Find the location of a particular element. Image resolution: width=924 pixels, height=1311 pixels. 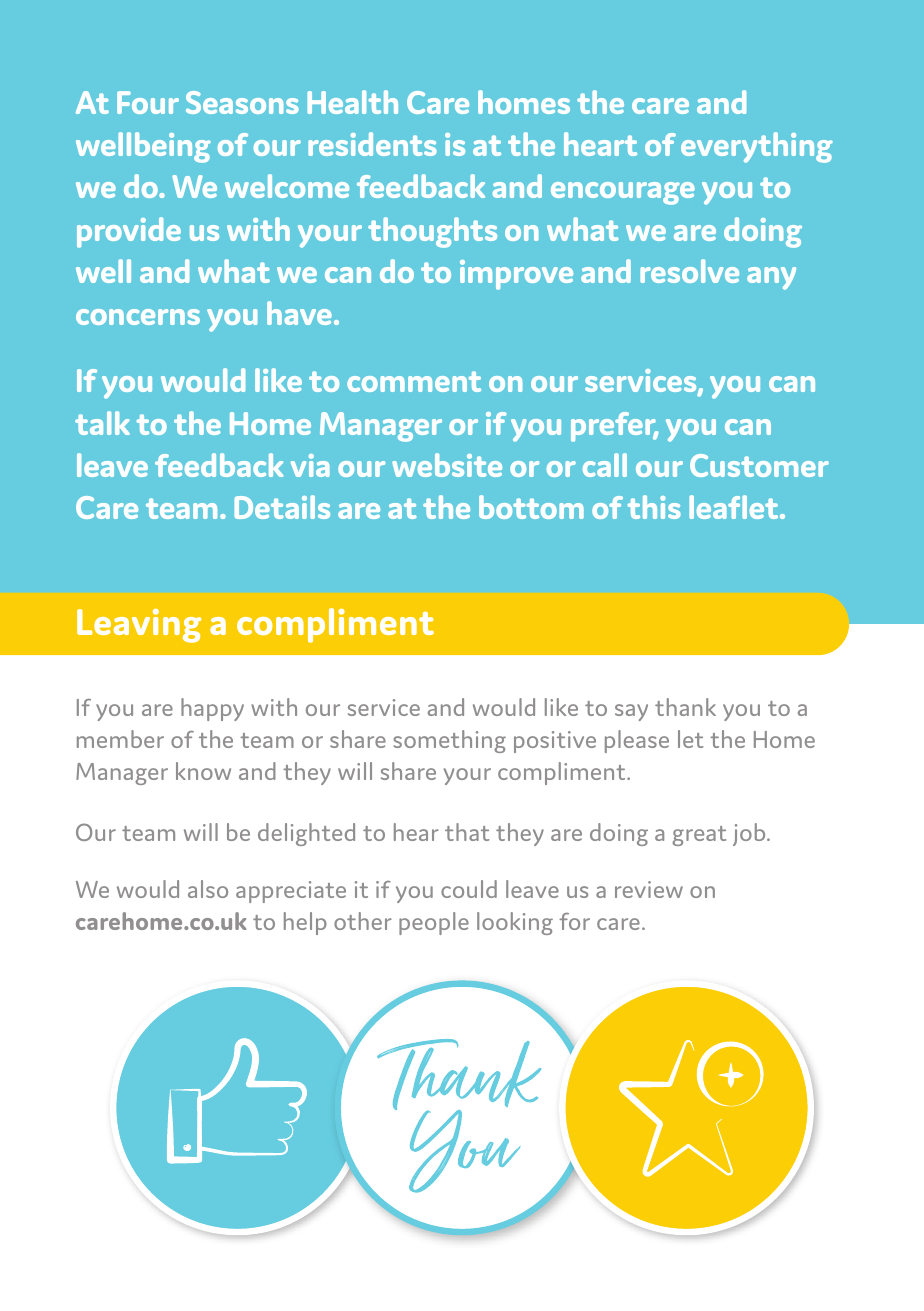

Leaving is located at coordinates (139, 626).
